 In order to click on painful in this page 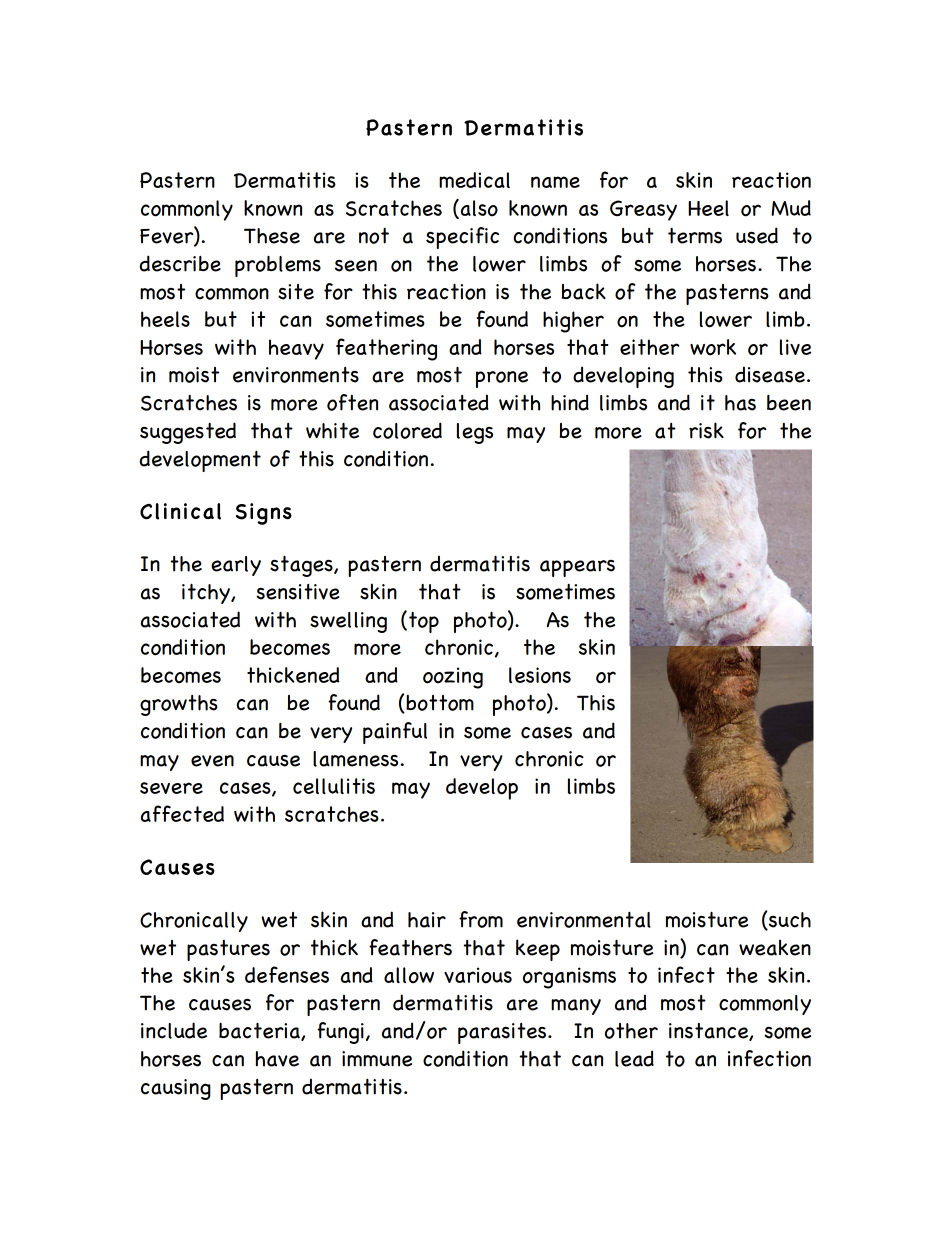, I will do `click(395, 733)`.
